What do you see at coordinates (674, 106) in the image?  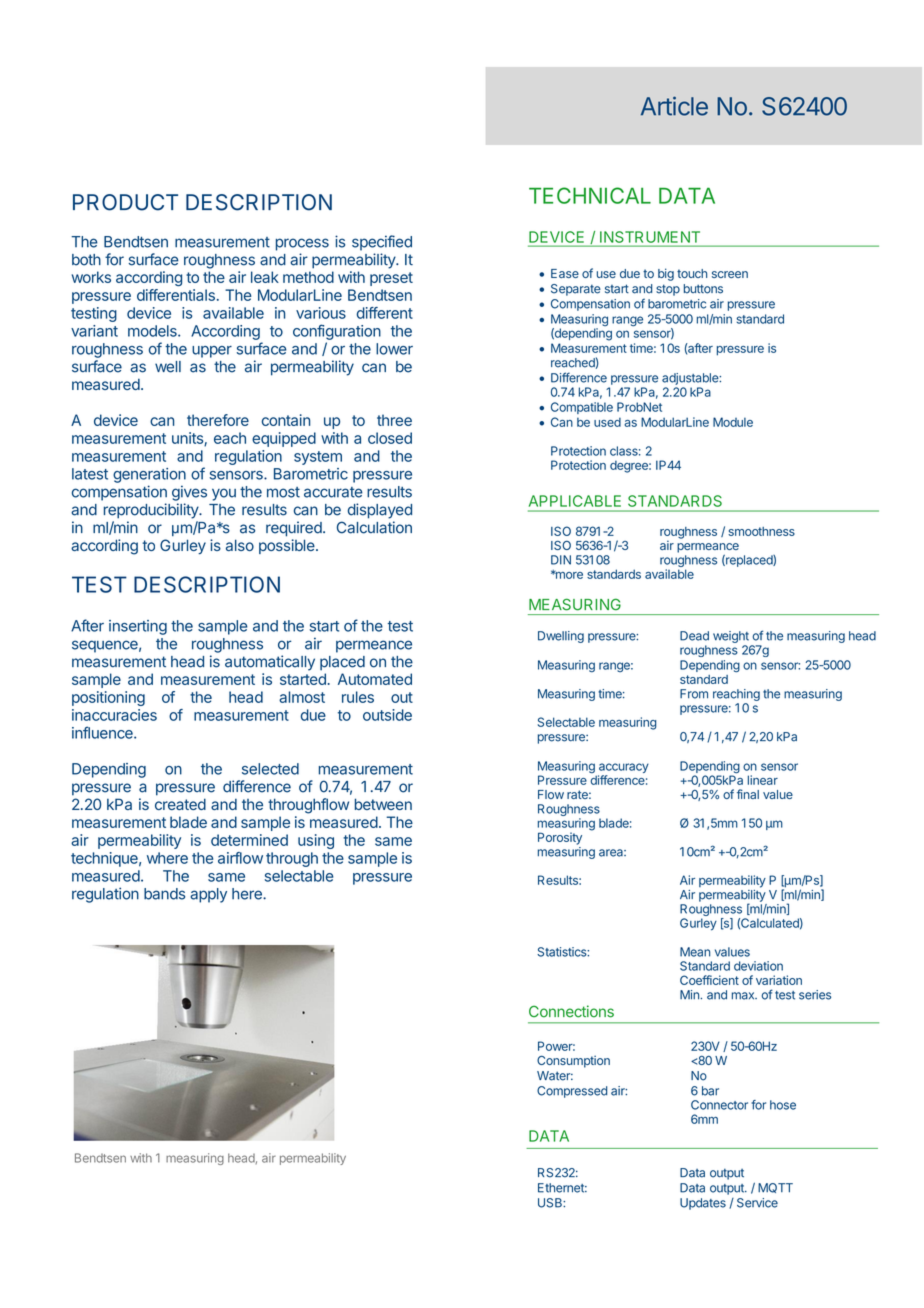 I see `Article` at bounding box center [674, 106].
